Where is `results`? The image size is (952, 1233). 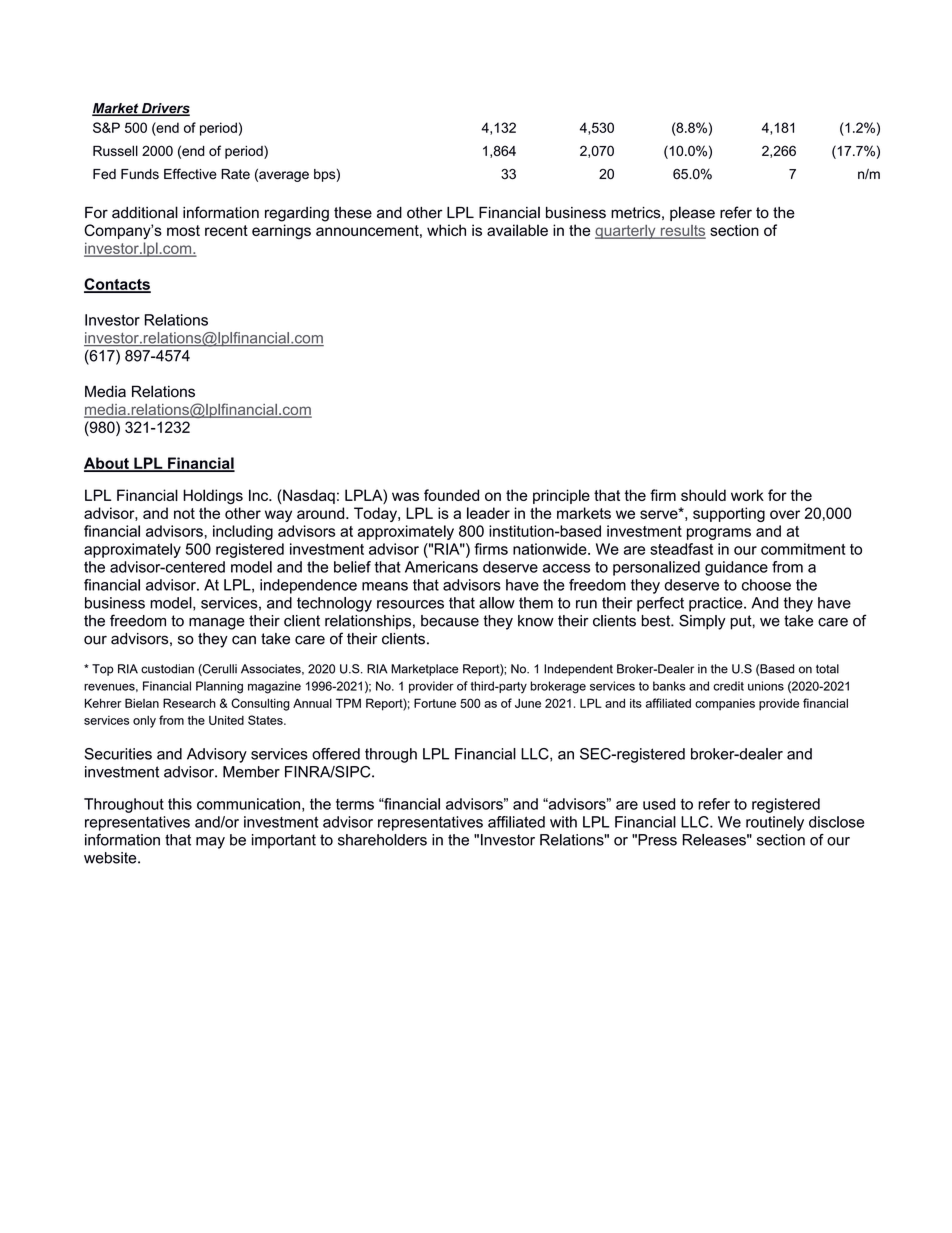
results is located at coordinates (682, 232).
